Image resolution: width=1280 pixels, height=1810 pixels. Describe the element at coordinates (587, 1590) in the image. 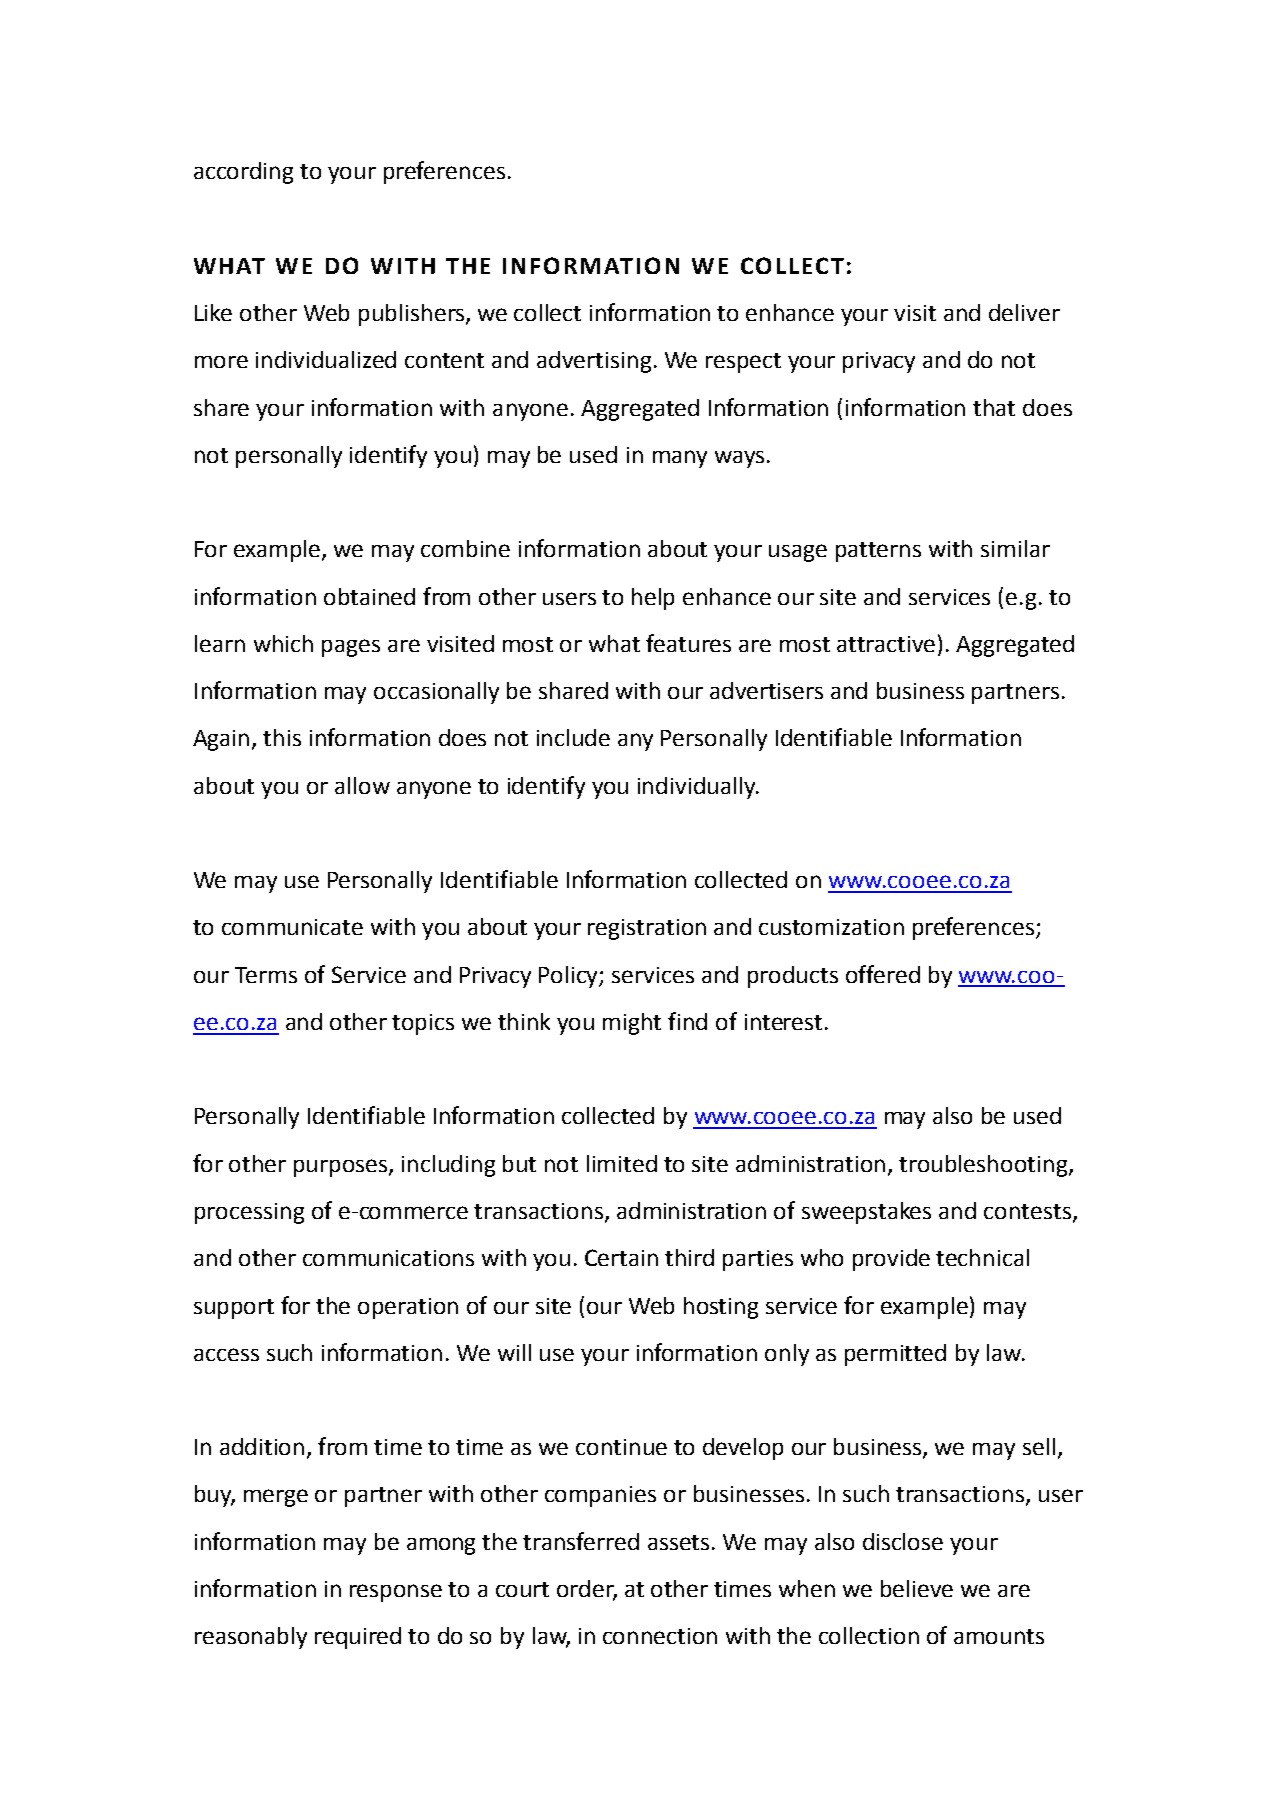

I see `order` at that location.
